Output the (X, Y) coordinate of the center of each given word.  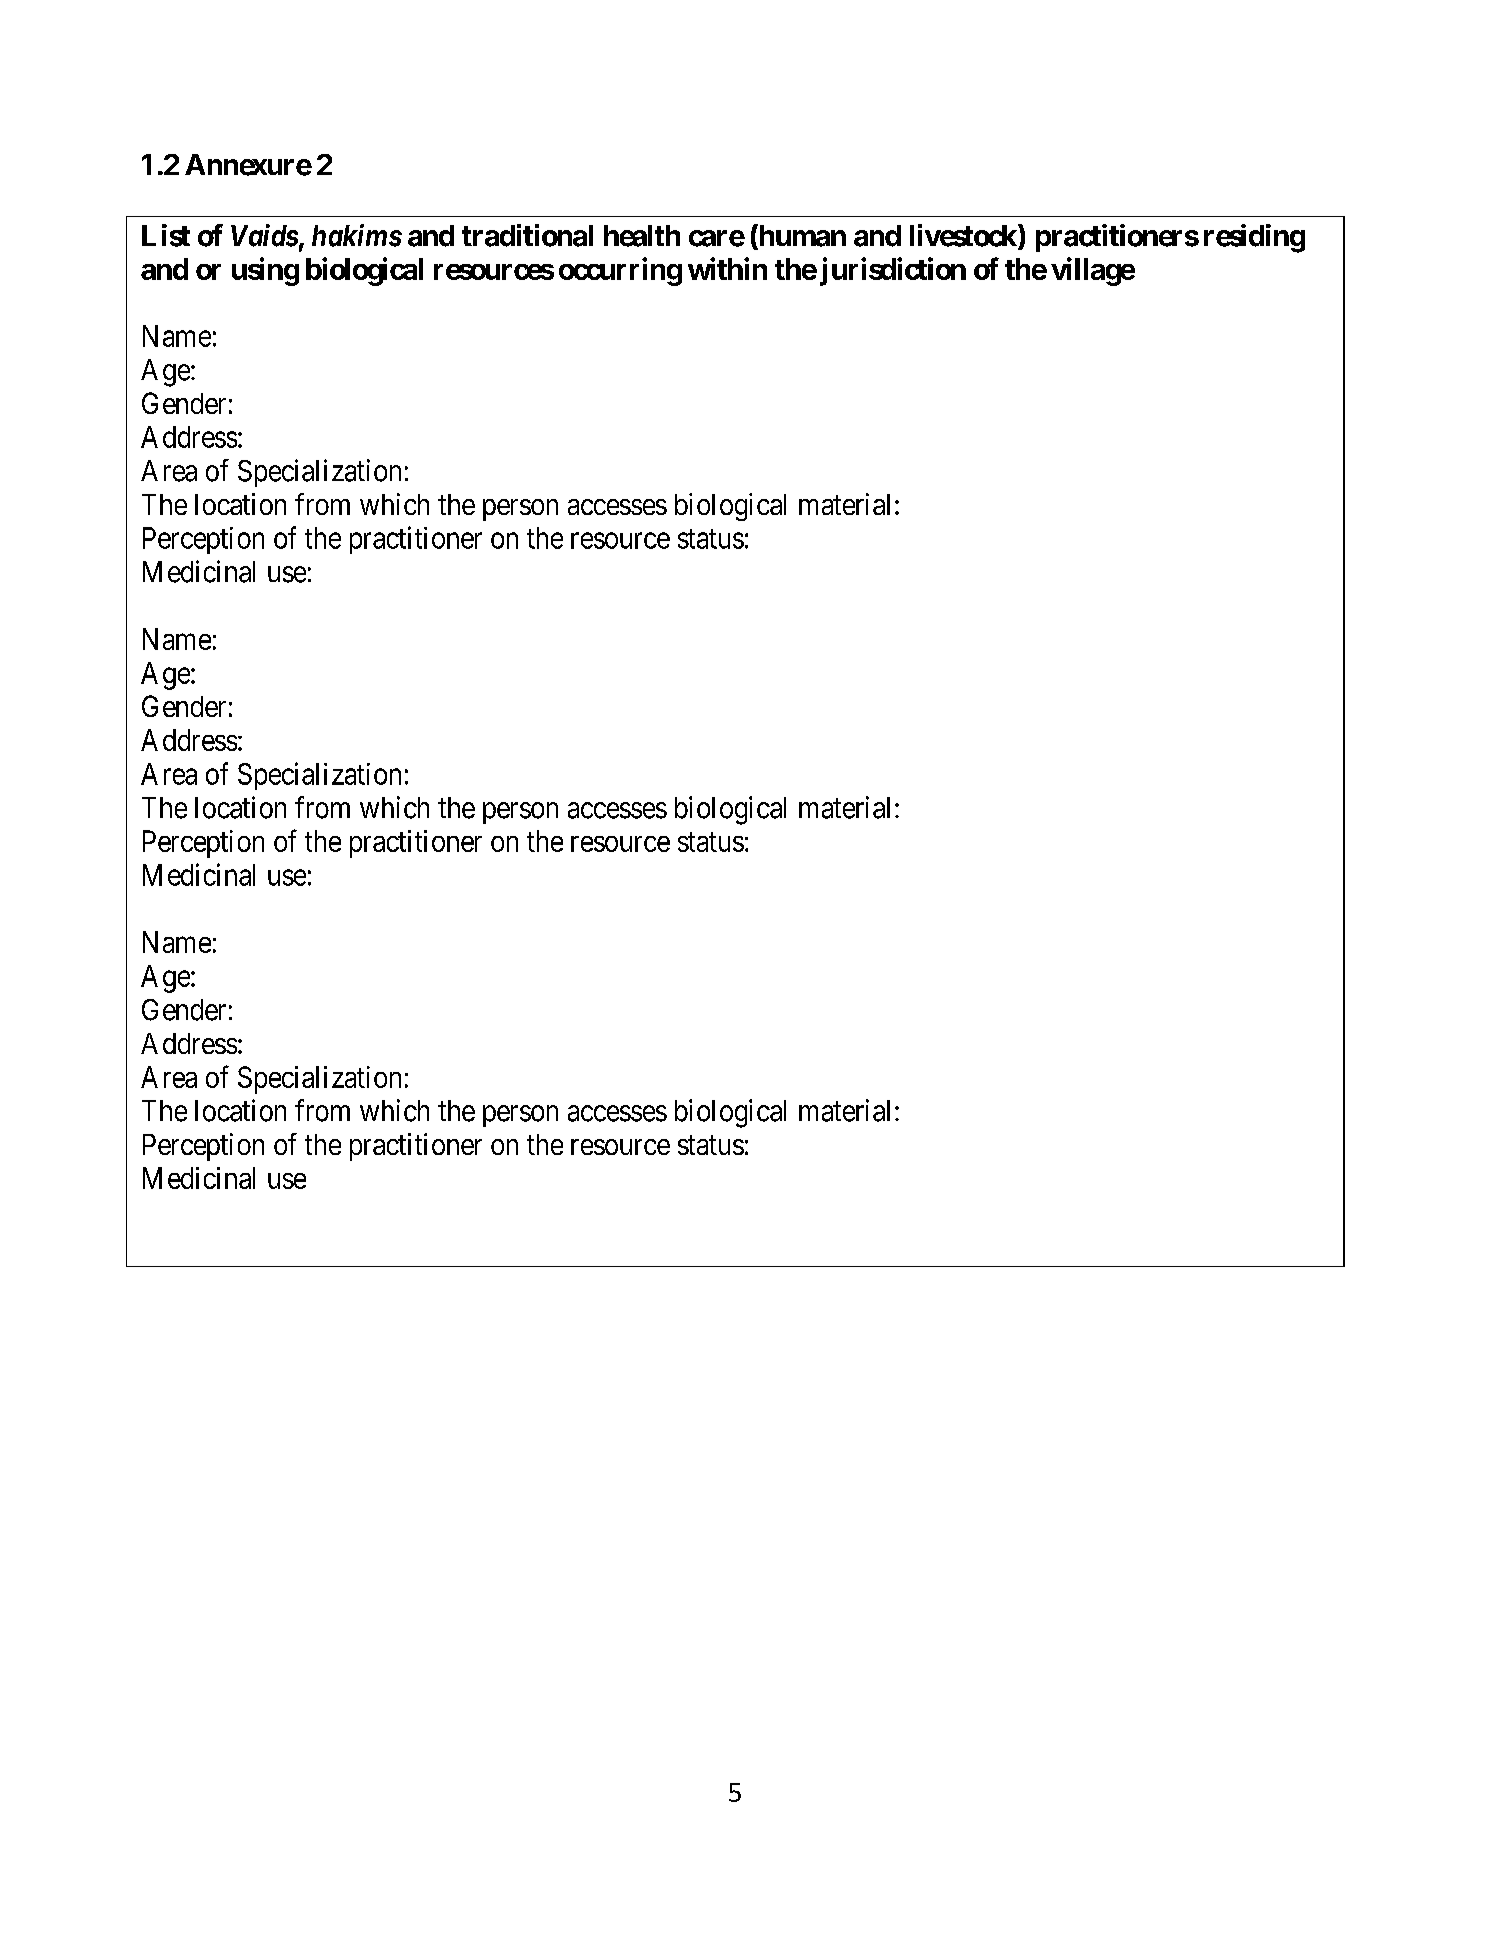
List (166, 235)
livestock (964, 236)
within (727, 268)
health (642, 236)
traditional (527, 235)
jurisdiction (893, 271)
